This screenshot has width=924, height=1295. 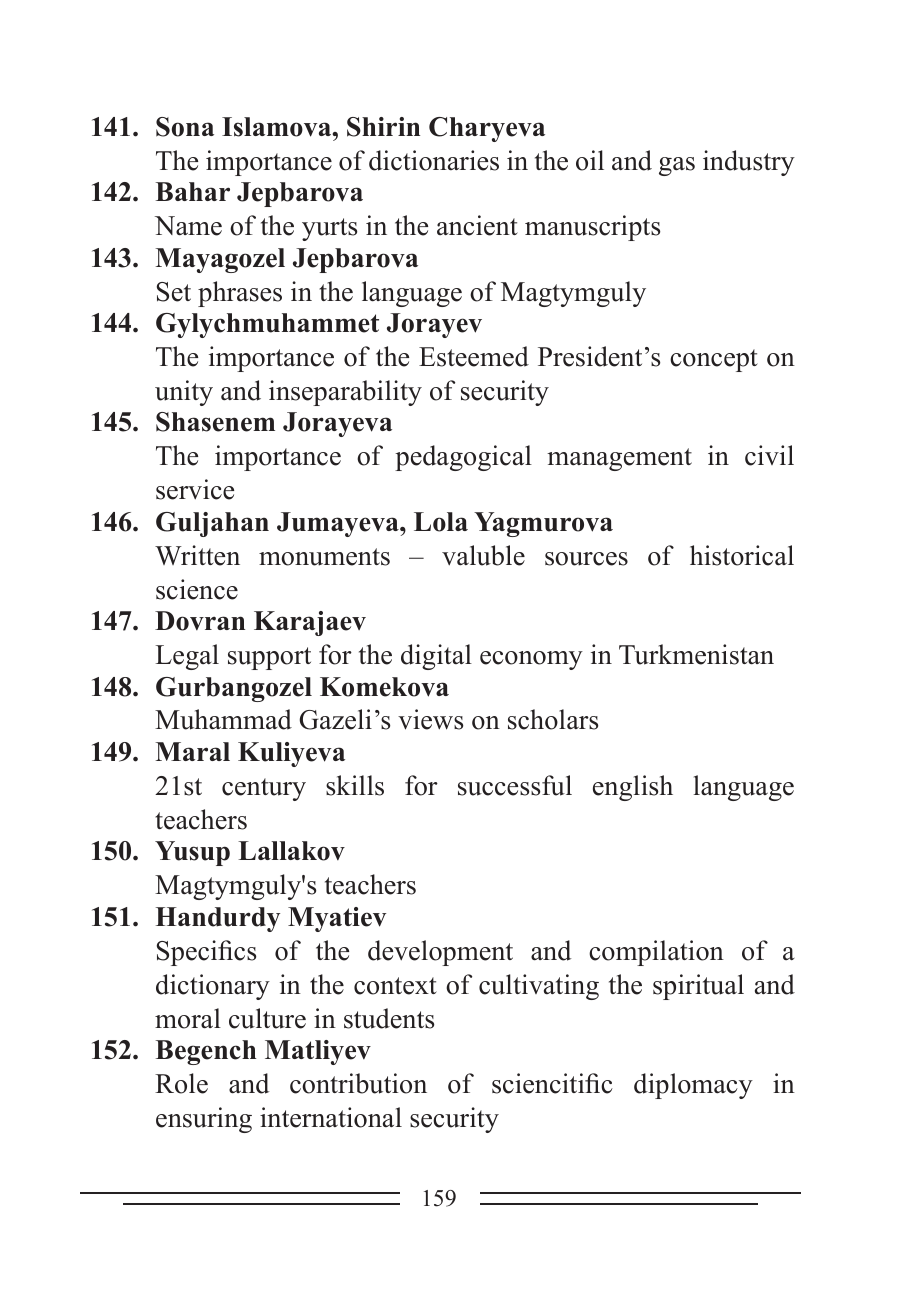 I want to click on support, so click(x=269, y=658).
